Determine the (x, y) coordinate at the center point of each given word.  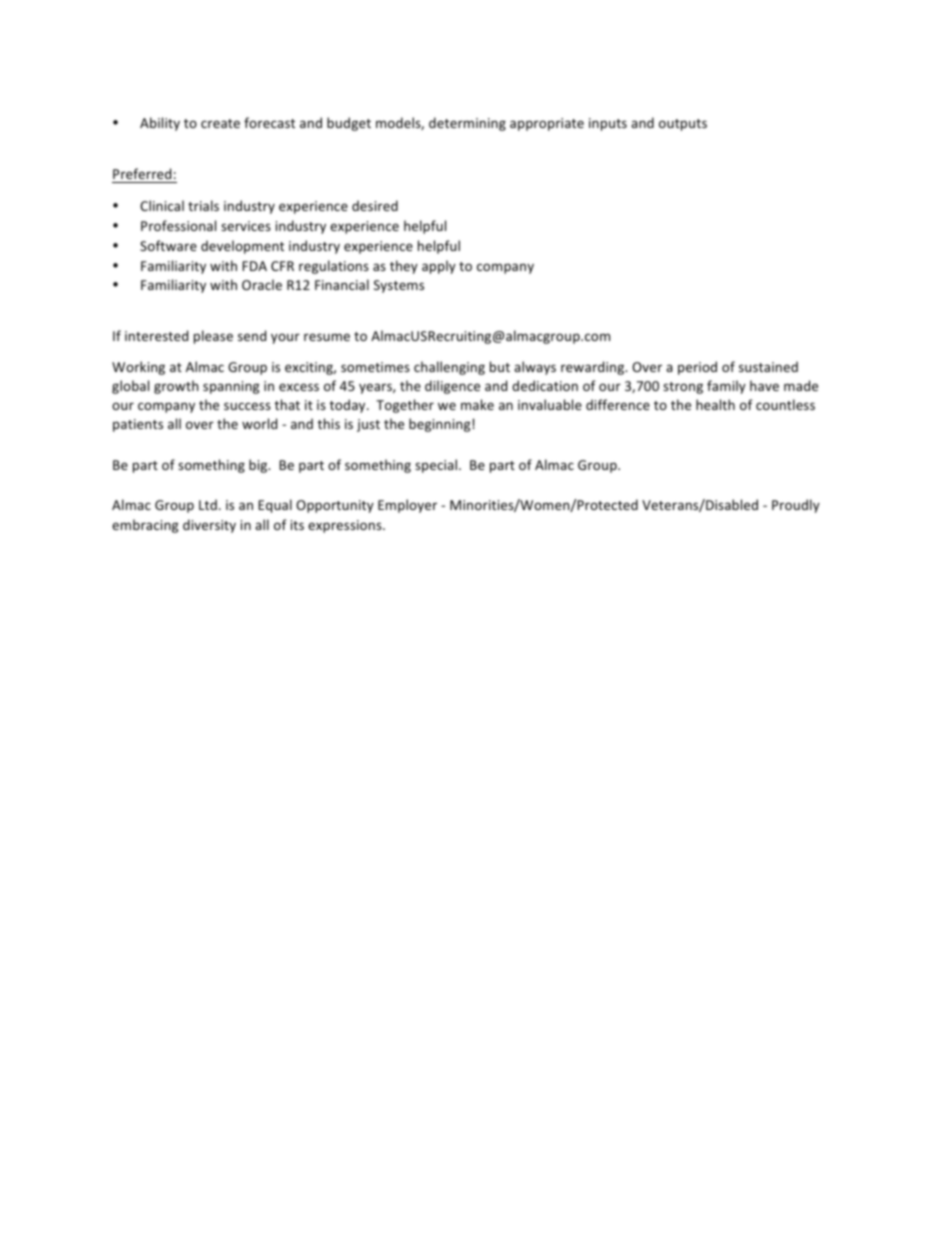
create (220, 123)
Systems (399, 286)
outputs (683, 125)
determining (467, 124)
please (213, 337)
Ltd (208, 504)
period (697, 368)
